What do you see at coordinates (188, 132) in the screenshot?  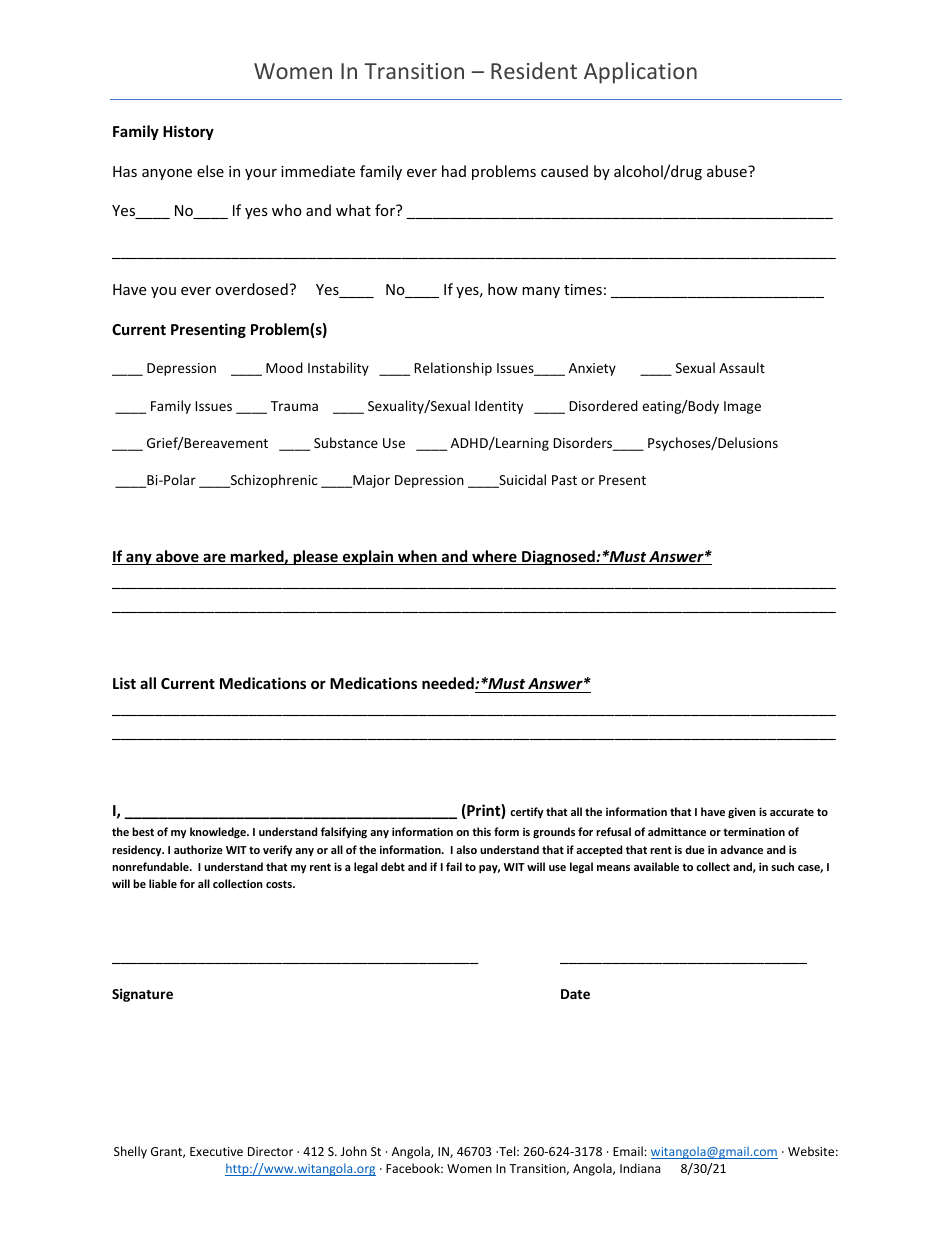 I see `History` at bounding box center [188, 132].
